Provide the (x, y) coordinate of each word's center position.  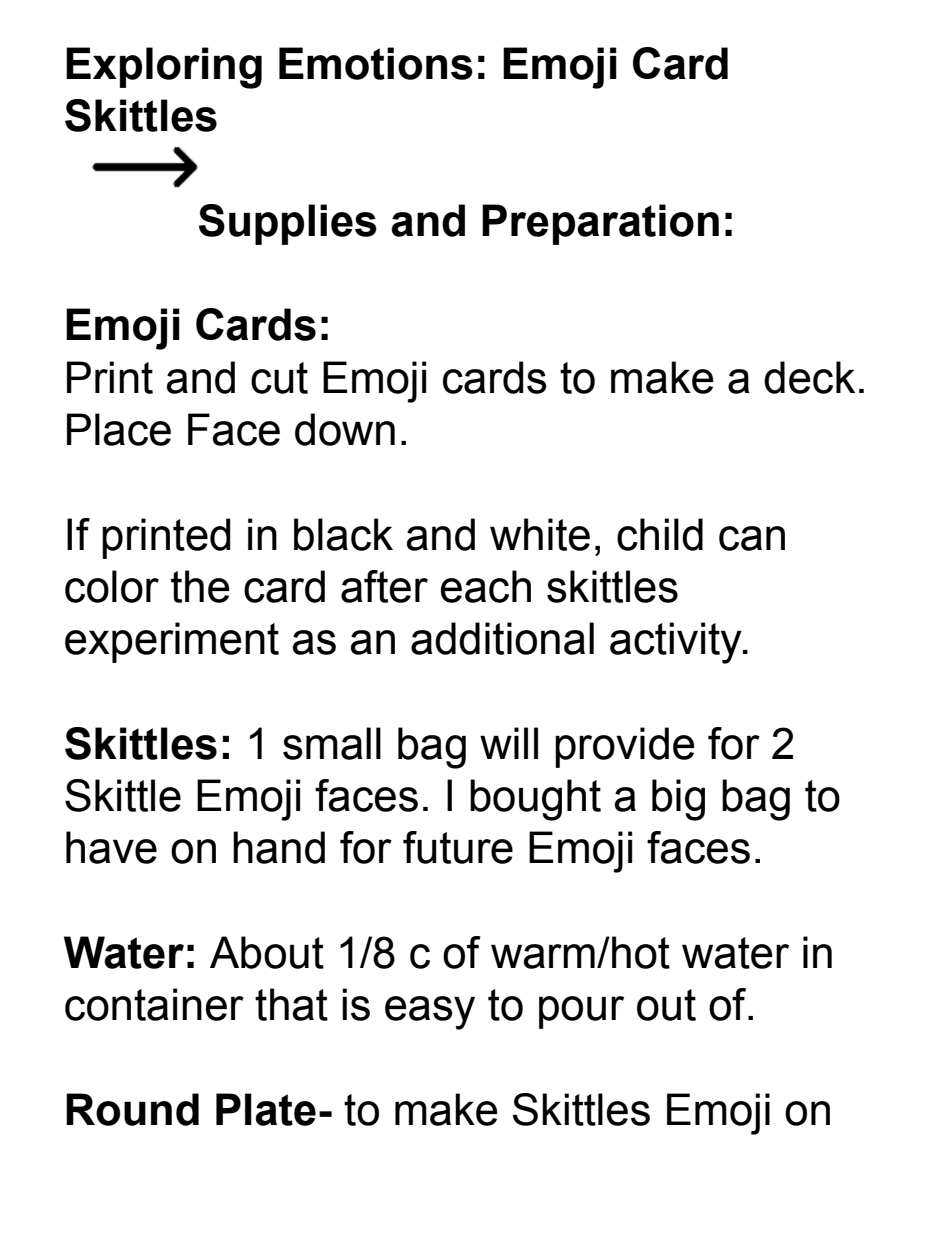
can (752, 538)
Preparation (600, 224)
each (486, 586)
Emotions (376, 63)
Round (132, 1109)
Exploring (164, 68)
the (200, 586)
